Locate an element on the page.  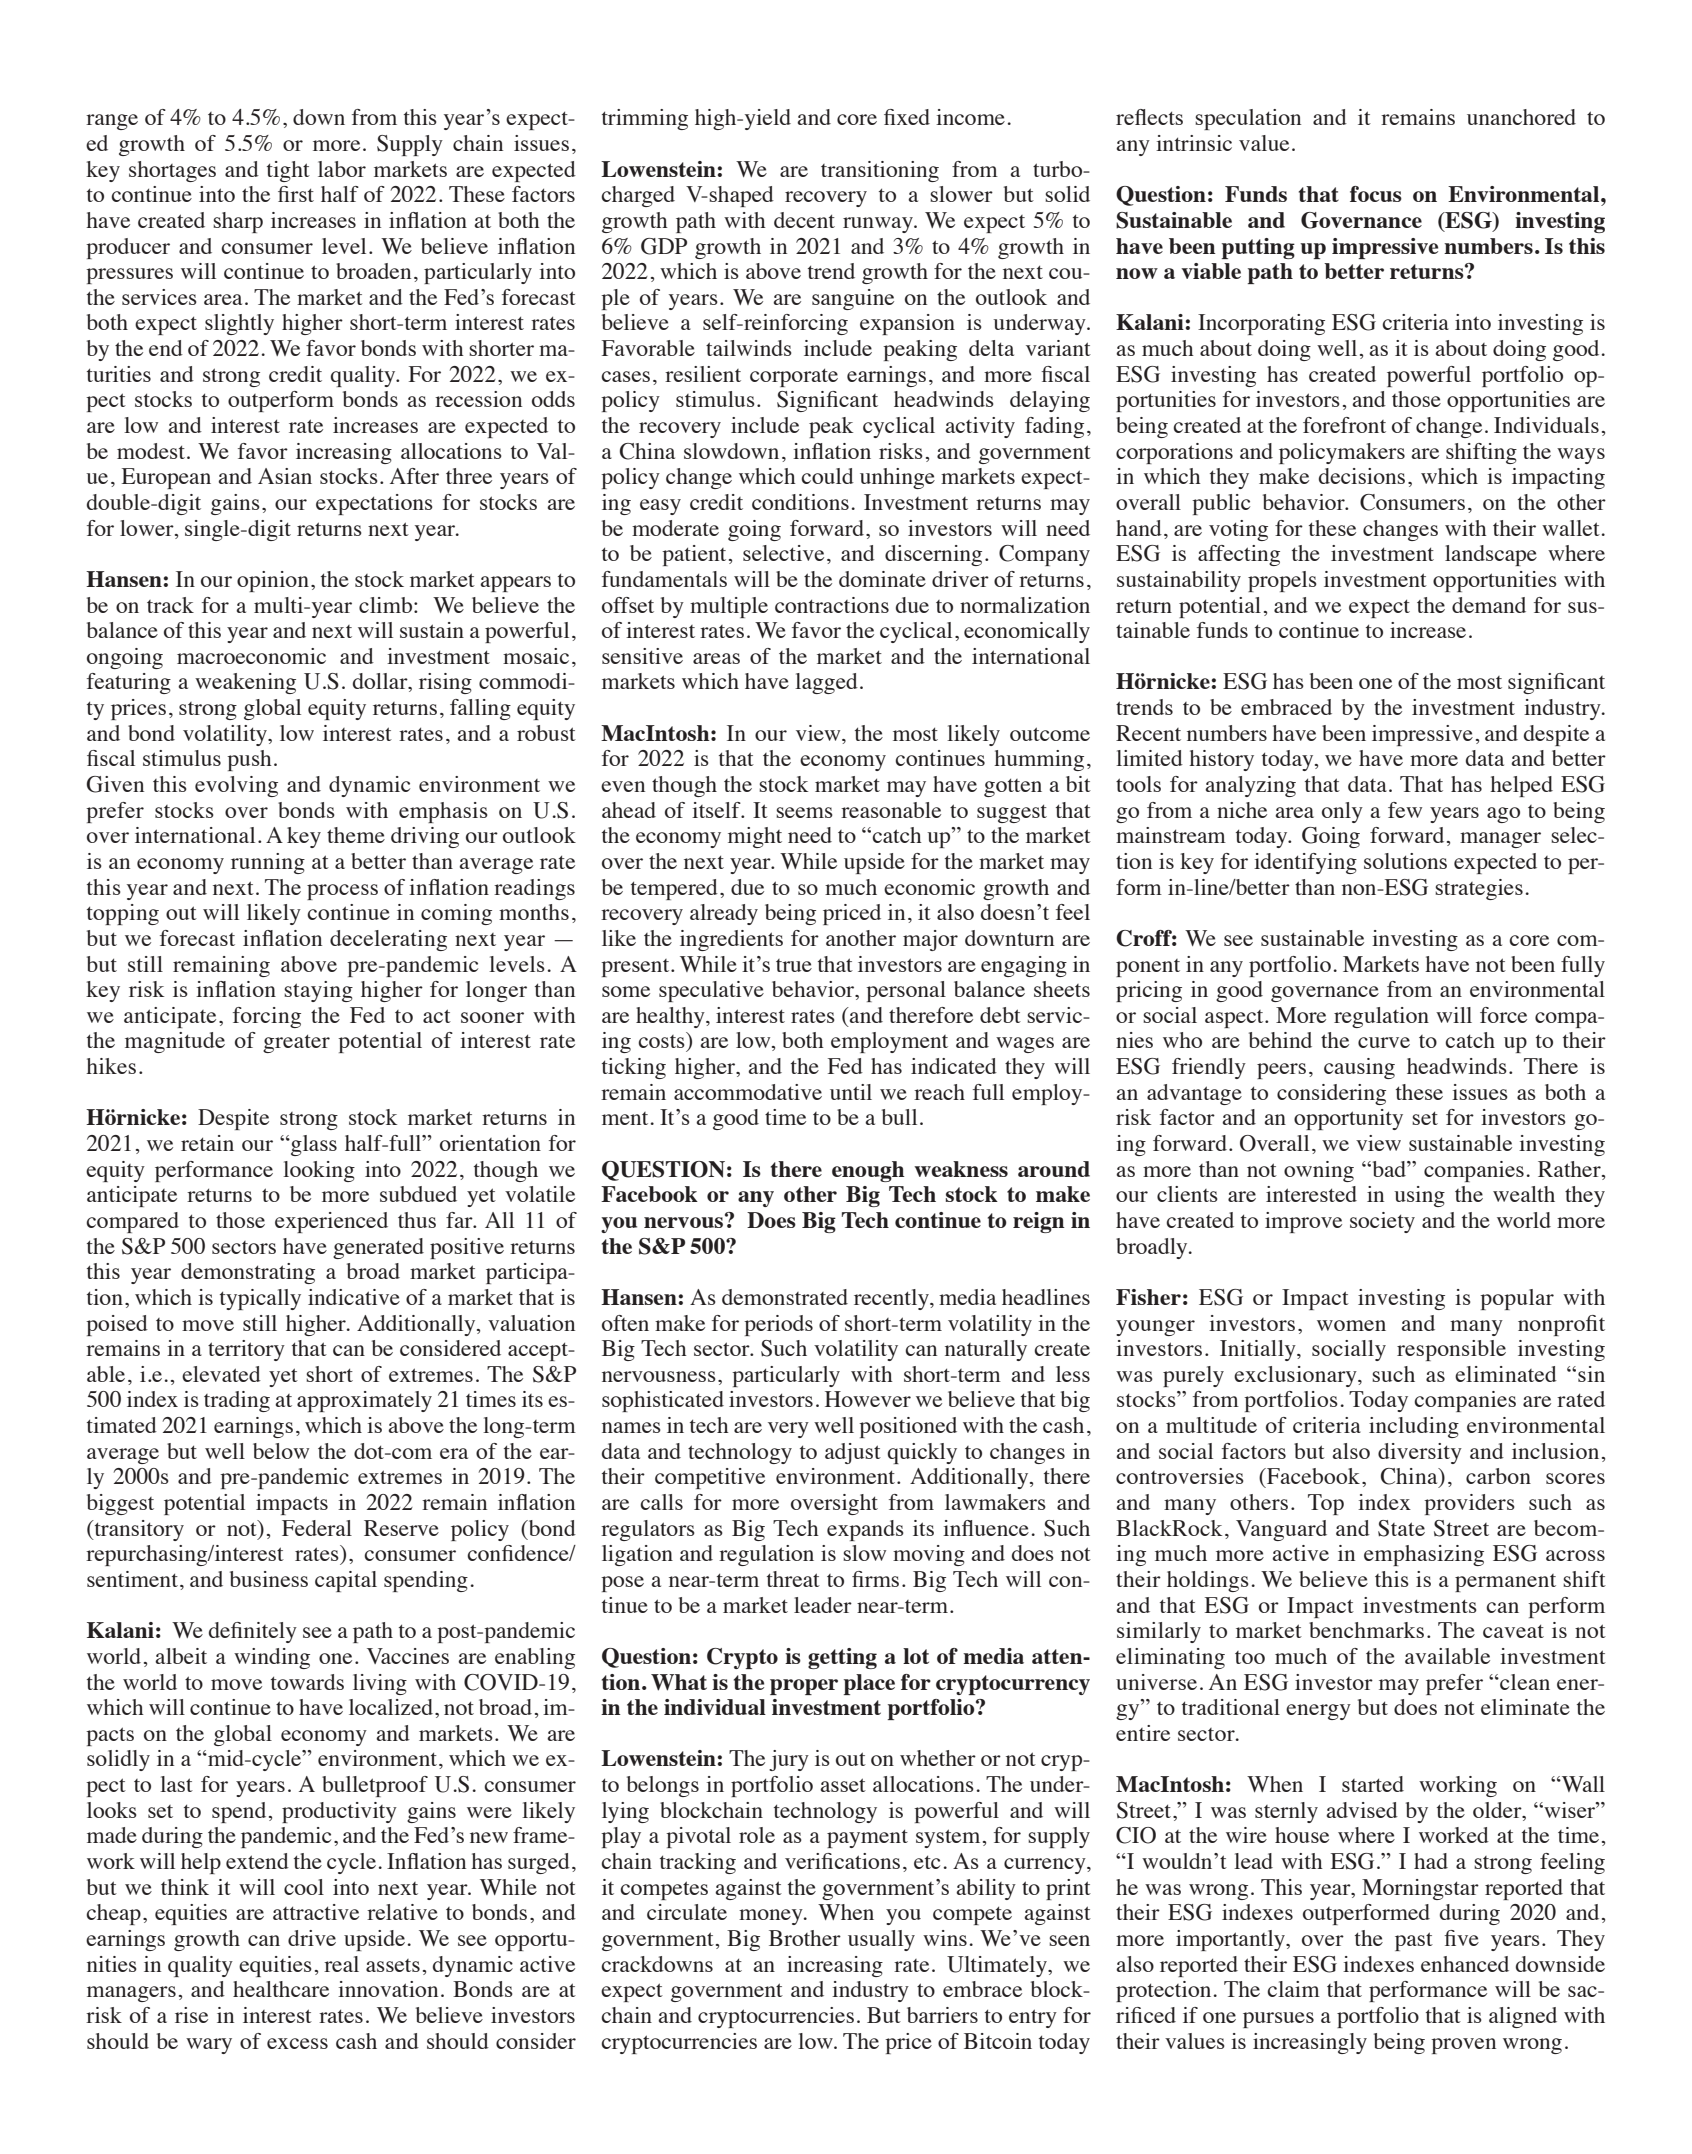
opinion is located at coordinates (273, 581).
